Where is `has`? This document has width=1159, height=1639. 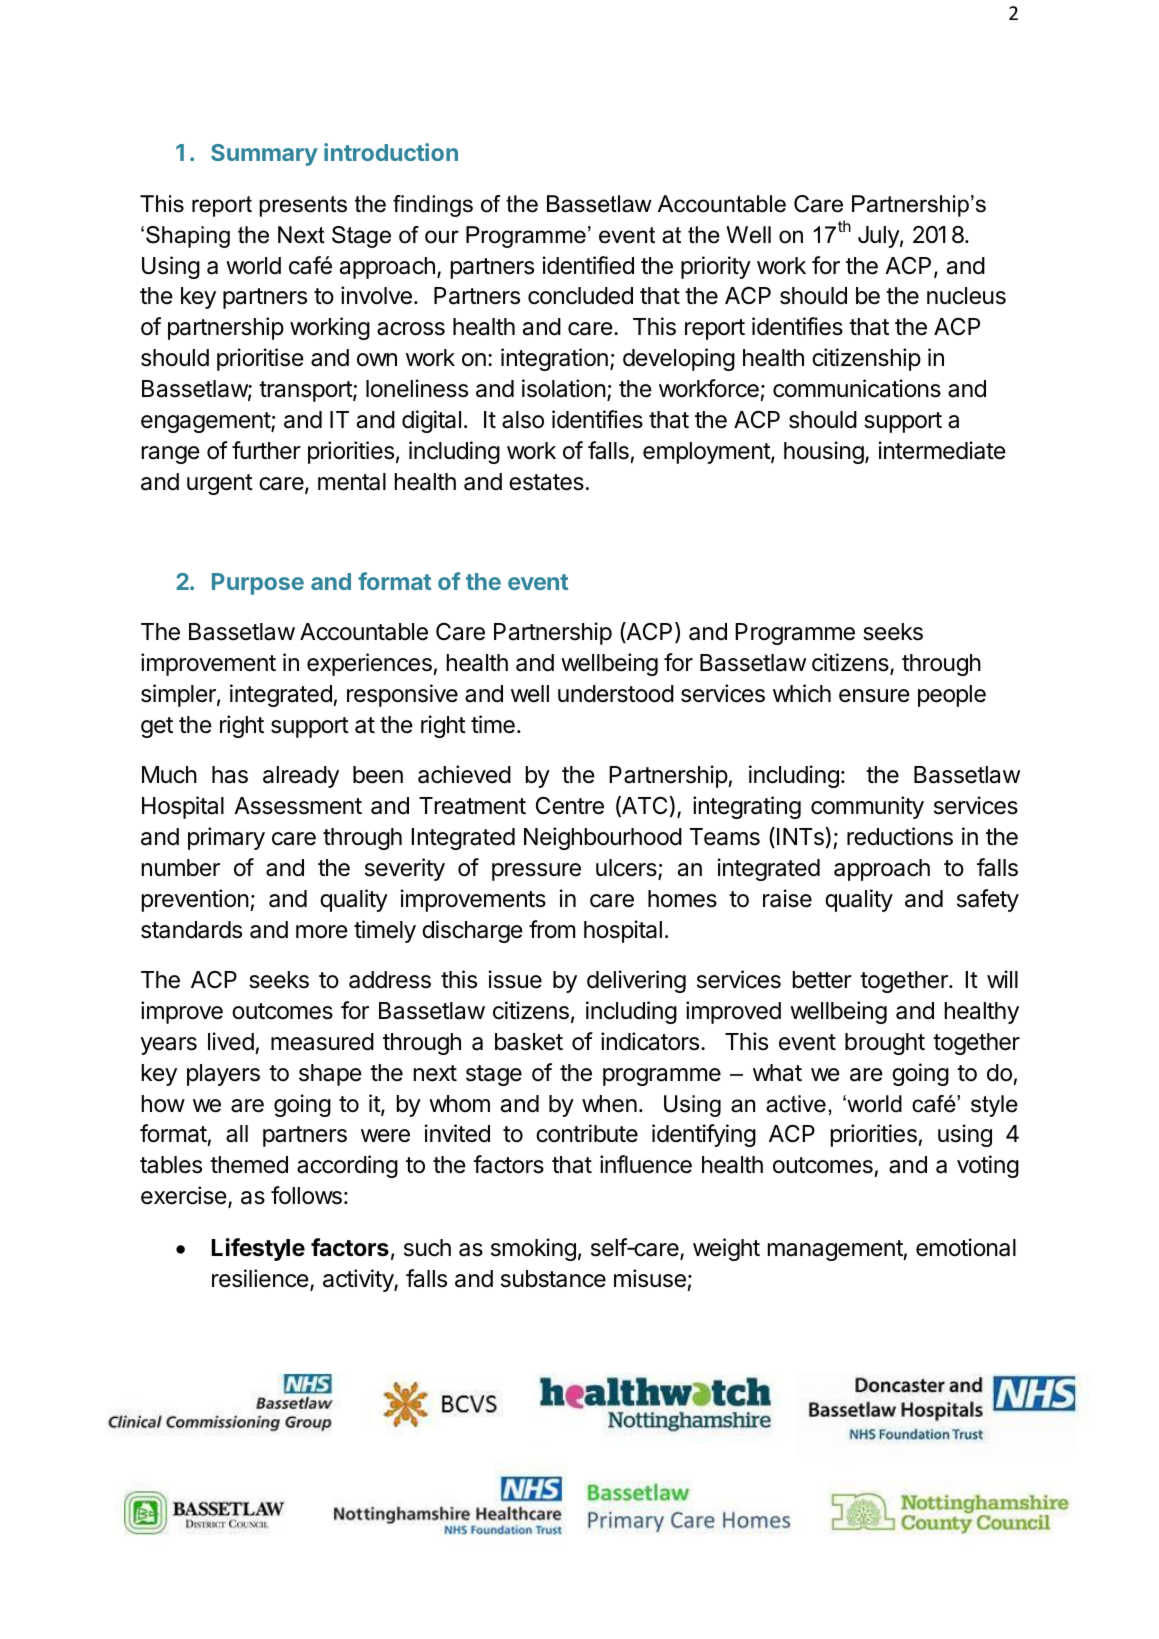
has is located at coordinates (230, 775).
